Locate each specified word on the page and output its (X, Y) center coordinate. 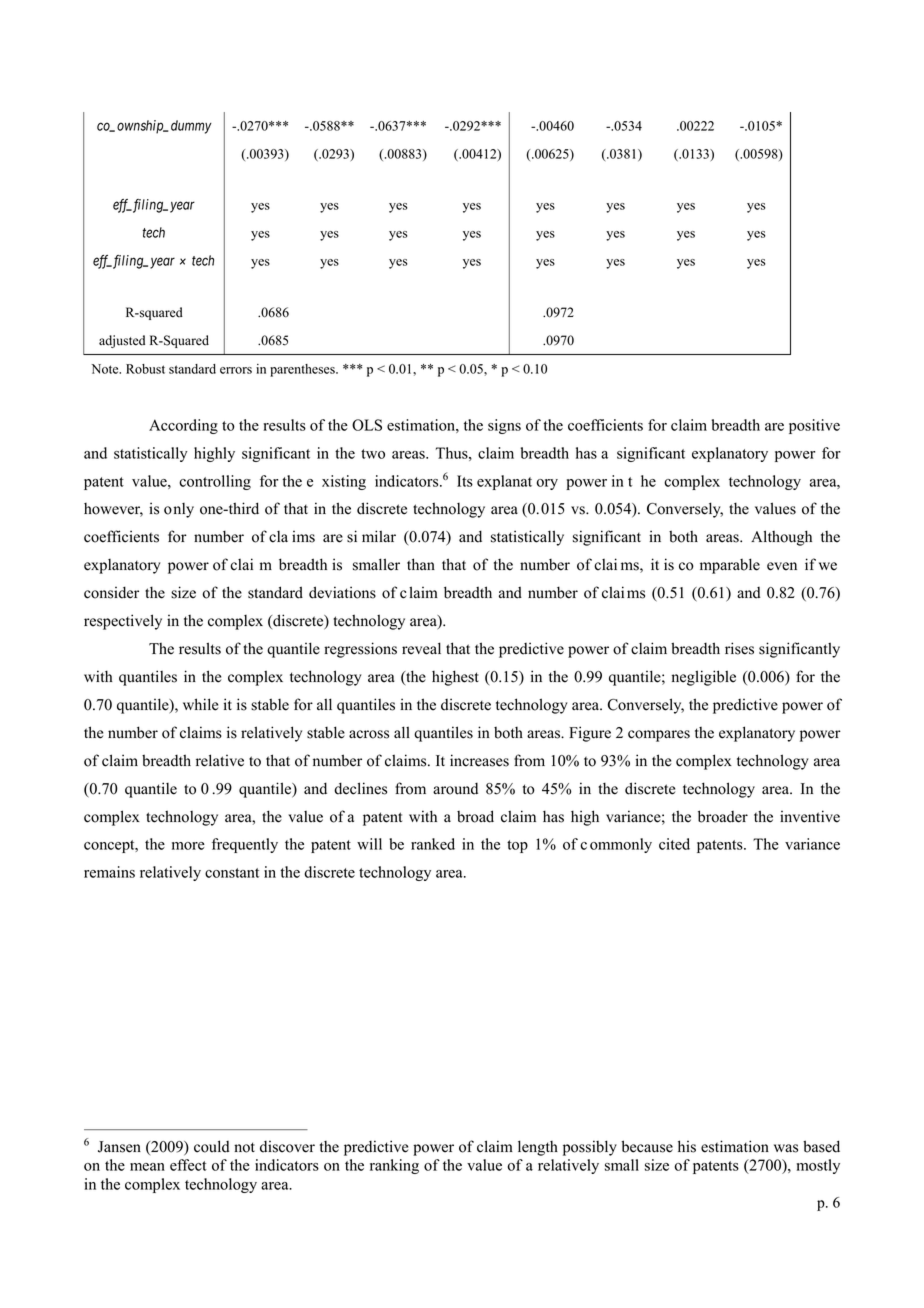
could (211, 1146)
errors (236, 370)
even (782, 566)
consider (111, 592)
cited (674, 844)
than (421, 564)
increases (479, 760)
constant (232, 873)
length (538, 1148)
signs (504, 426)
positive (814, 426)
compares (659, 736)
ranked (433, 844)
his (687, 1146)
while (200, 704)
